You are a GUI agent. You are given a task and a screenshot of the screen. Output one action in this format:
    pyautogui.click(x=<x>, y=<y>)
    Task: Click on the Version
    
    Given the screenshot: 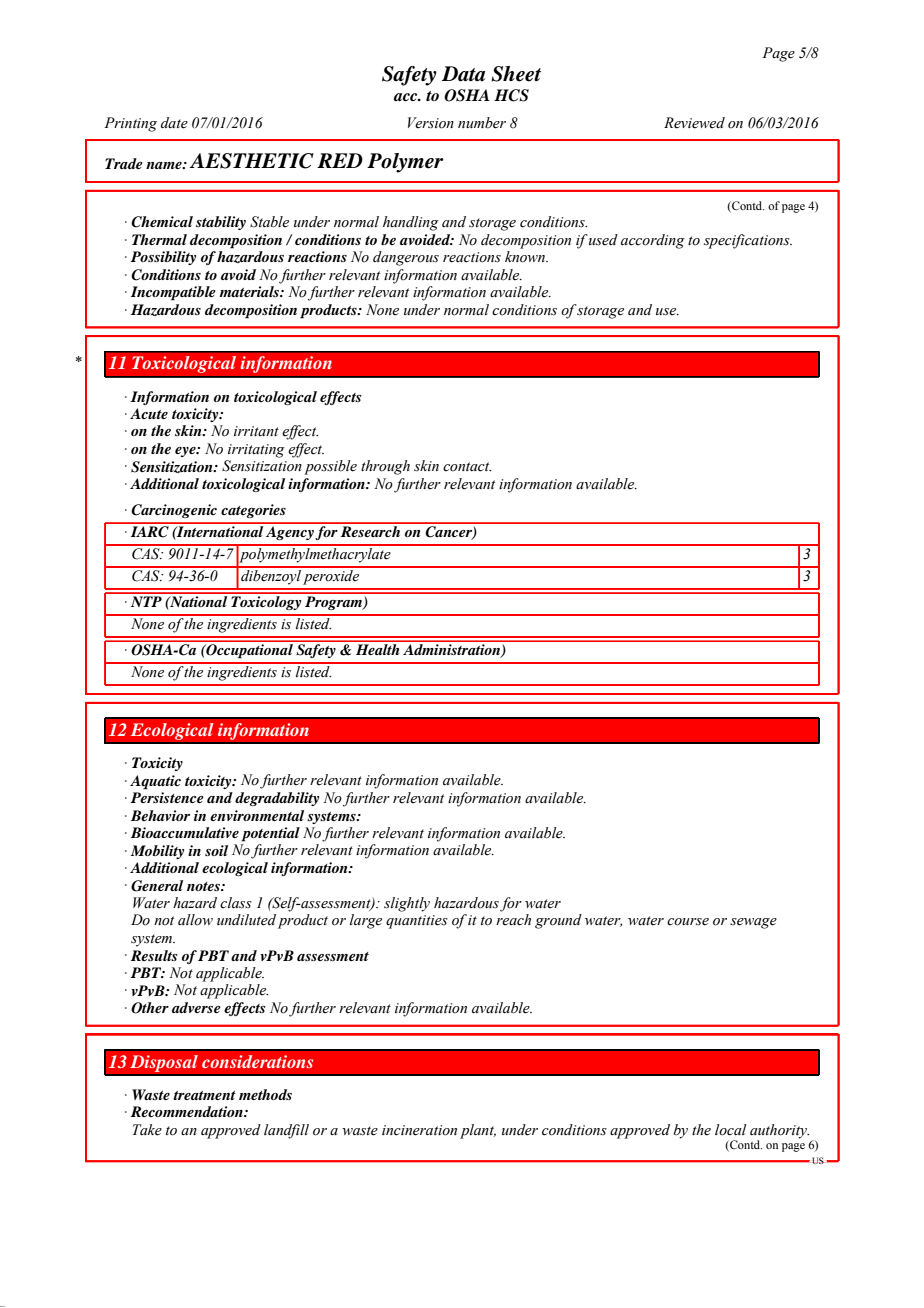 What is the action you would take?
    pyautogui.click(x=431, y=123)
